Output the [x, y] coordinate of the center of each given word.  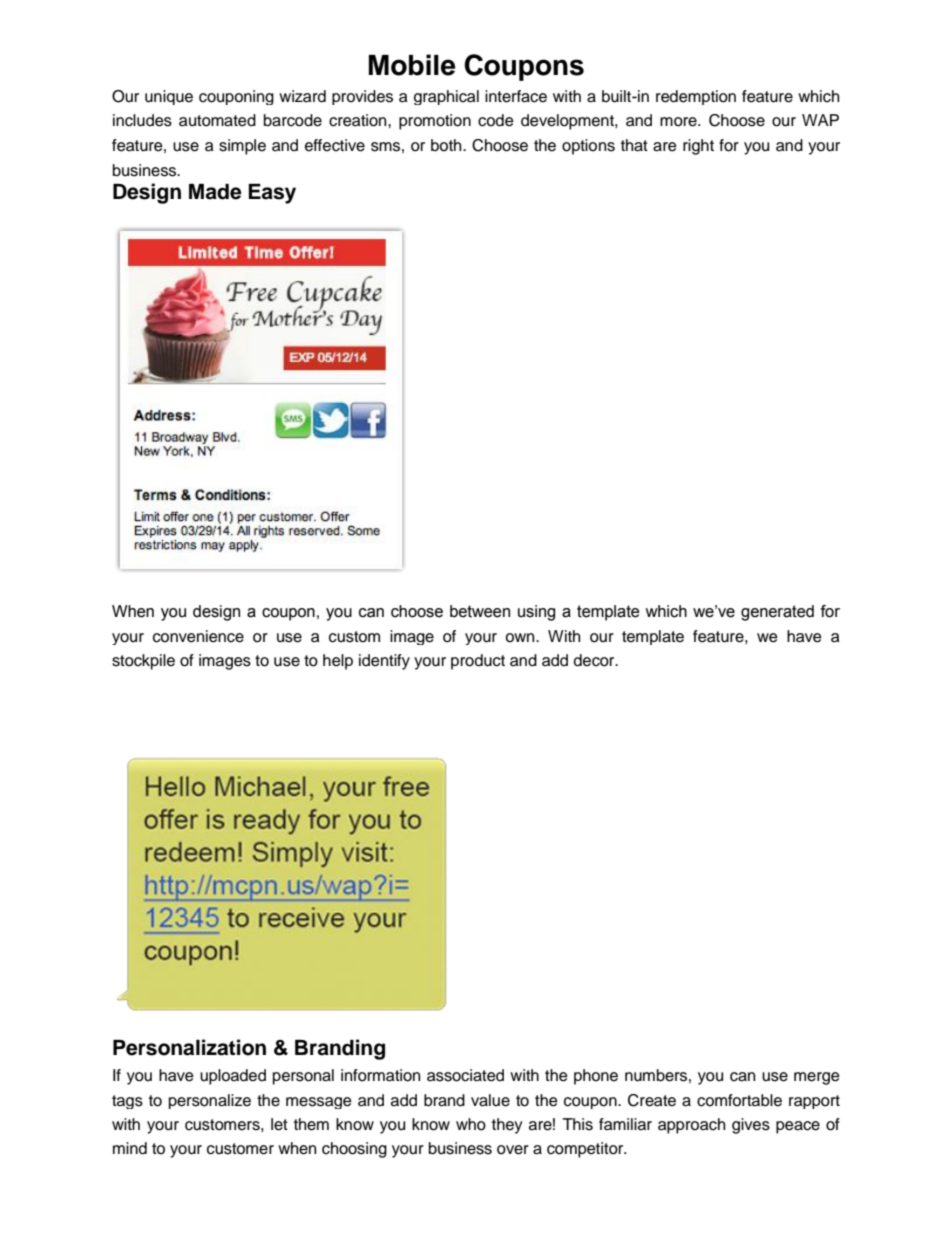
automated [217, 120]
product [478, 662]
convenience [198, 636]
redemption [696, 97]
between [480, 611]
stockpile [143, 662]
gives [751, 1126]
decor [595, 660]
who [471, 1124]
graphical [446, 97]
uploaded [233, 1077]
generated [777, 613]
